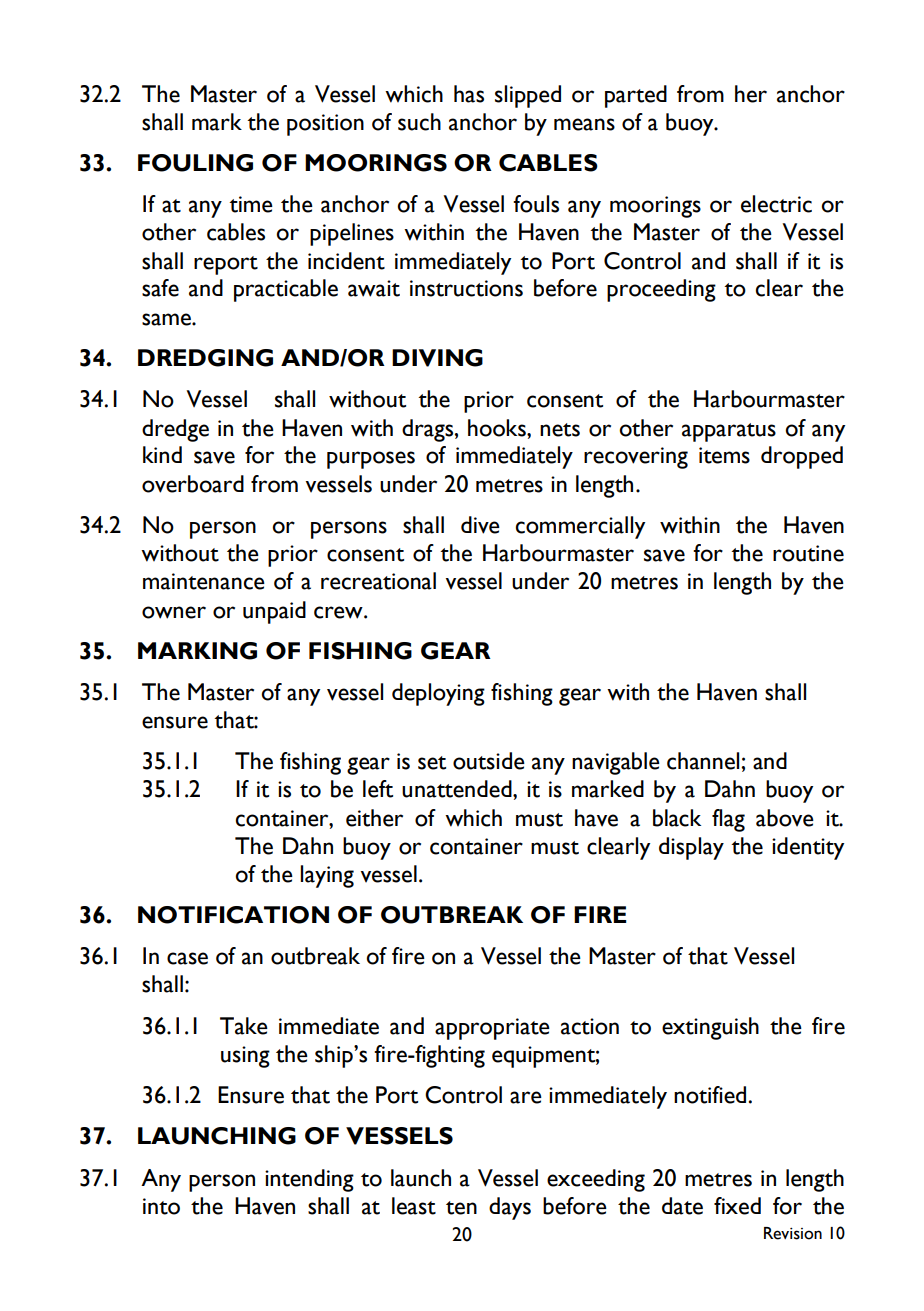  What do you see at coordinates (438, 694) in the page?
I see `deploying` at bounding box center [438, 694].
